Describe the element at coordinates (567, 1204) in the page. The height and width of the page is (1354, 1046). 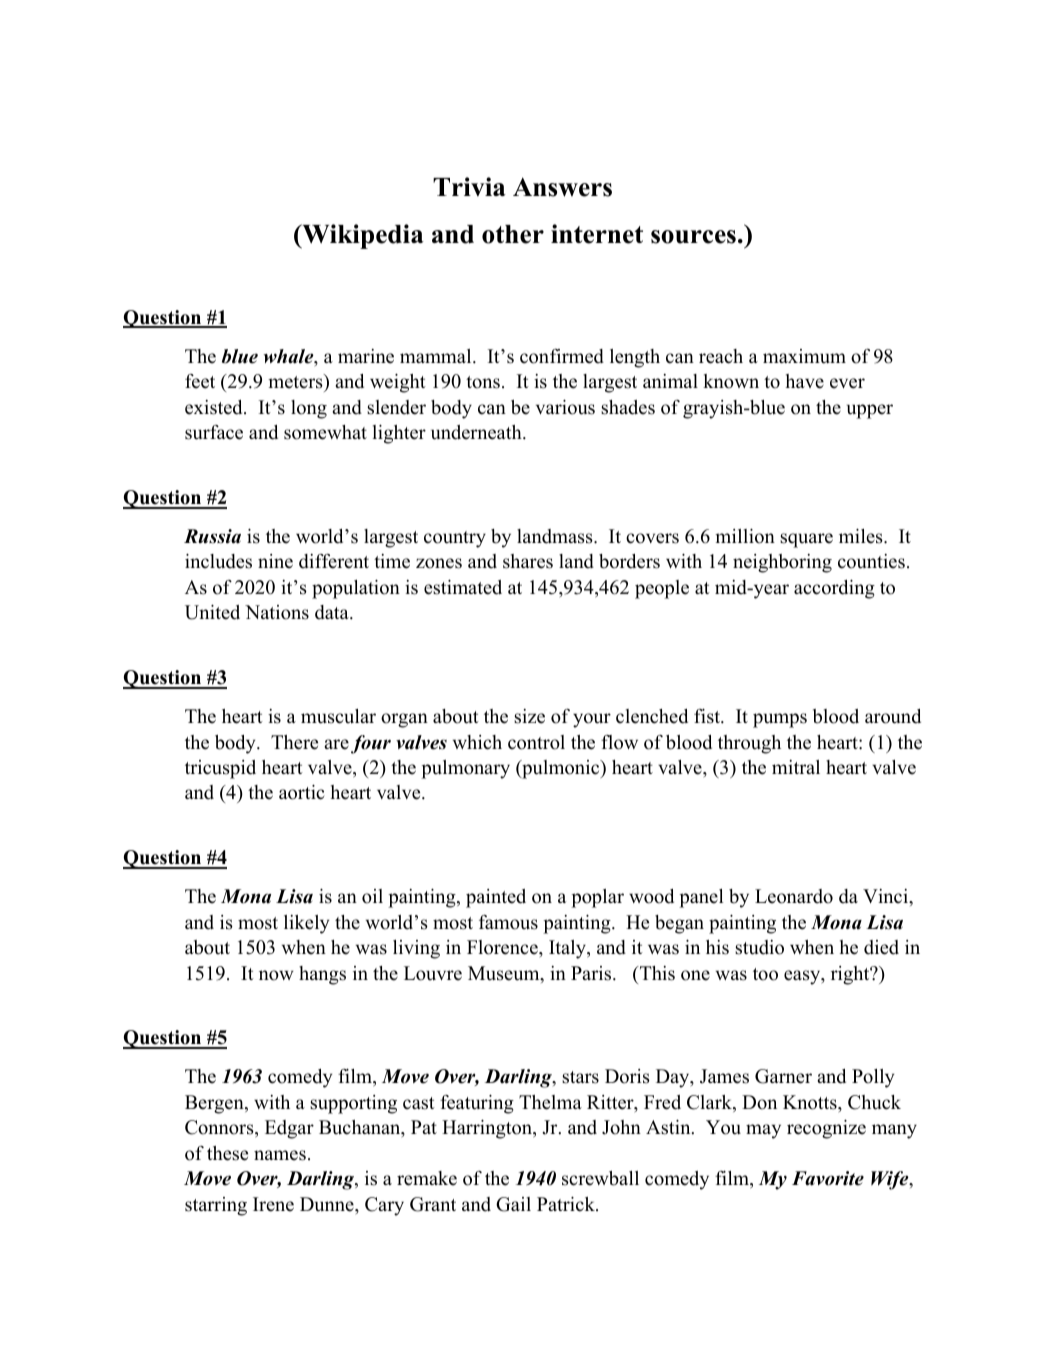
I see `Patrick` at that location.
